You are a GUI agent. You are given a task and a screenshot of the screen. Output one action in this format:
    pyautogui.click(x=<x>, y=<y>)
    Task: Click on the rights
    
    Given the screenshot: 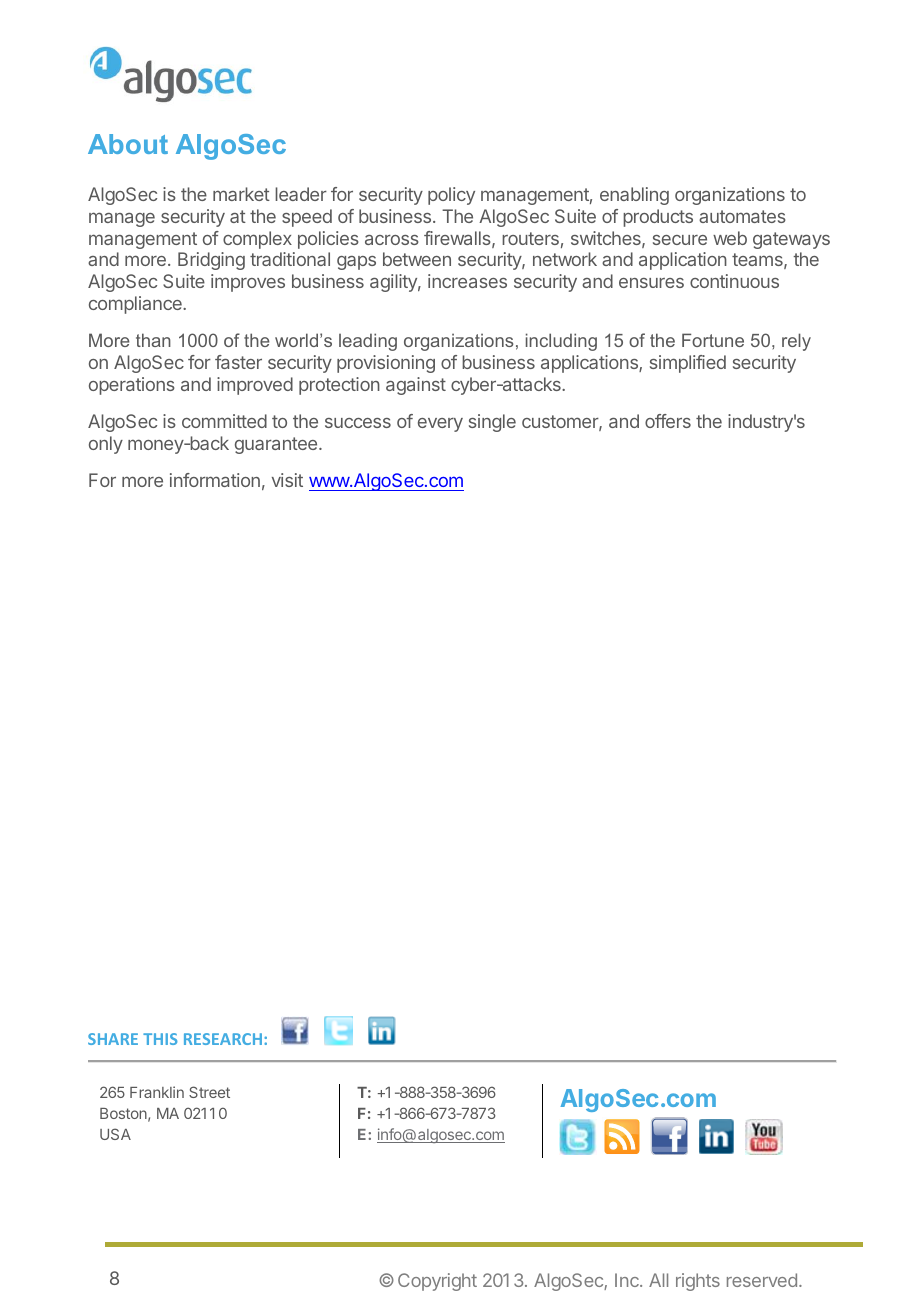 What is the action you would take?
    pyautogui.click(x=698, y=1282)
